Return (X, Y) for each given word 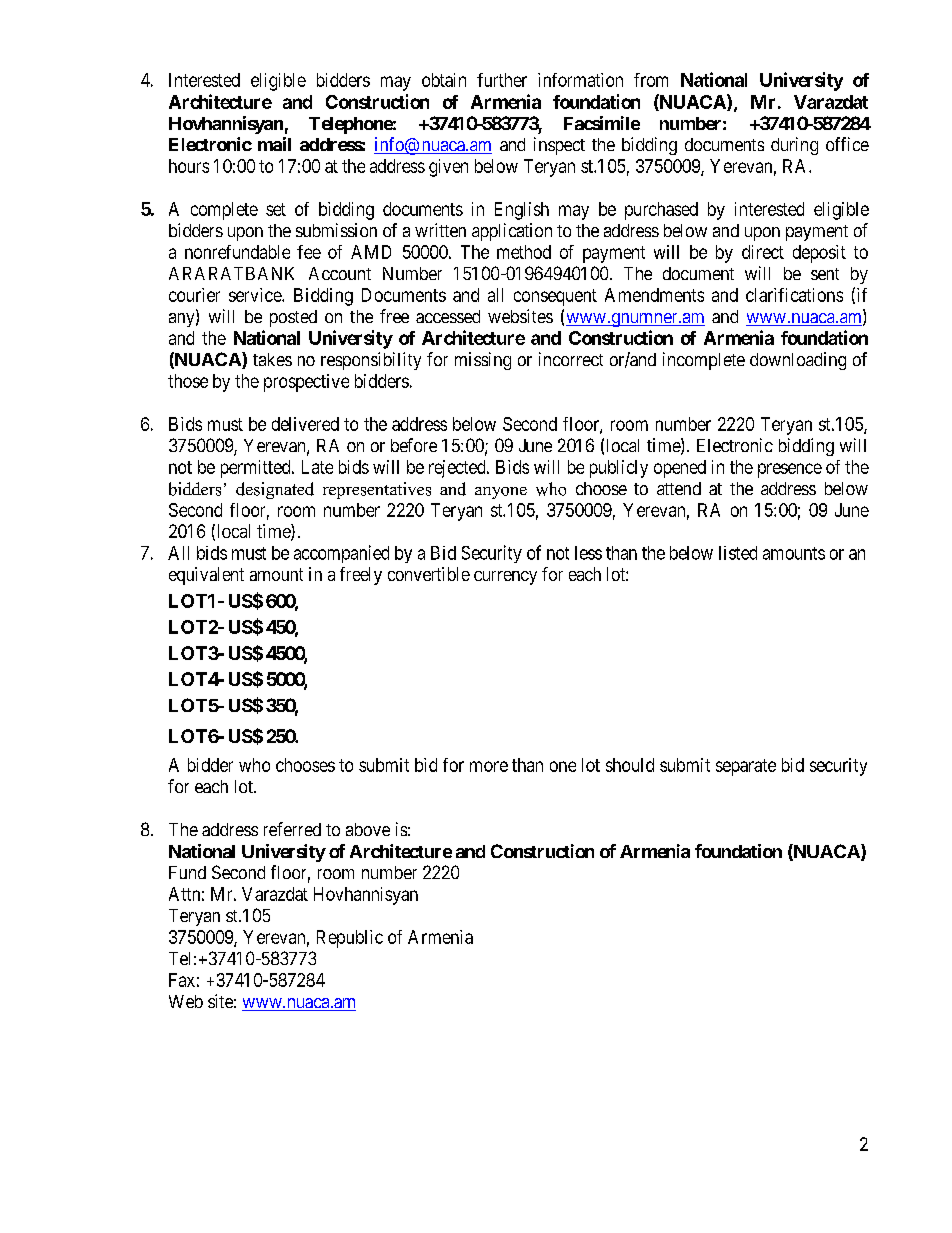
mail (274, 144)
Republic (350, 939)
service (256, 295)
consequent (555, 297)
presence (790, 470)
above (368, 829)
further (502, 80)
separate (746, 767)
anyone (501, 493)
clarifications (794, 295)
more (489, 766)
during (794, 146)
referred (292, 829)
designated (275, 490)
